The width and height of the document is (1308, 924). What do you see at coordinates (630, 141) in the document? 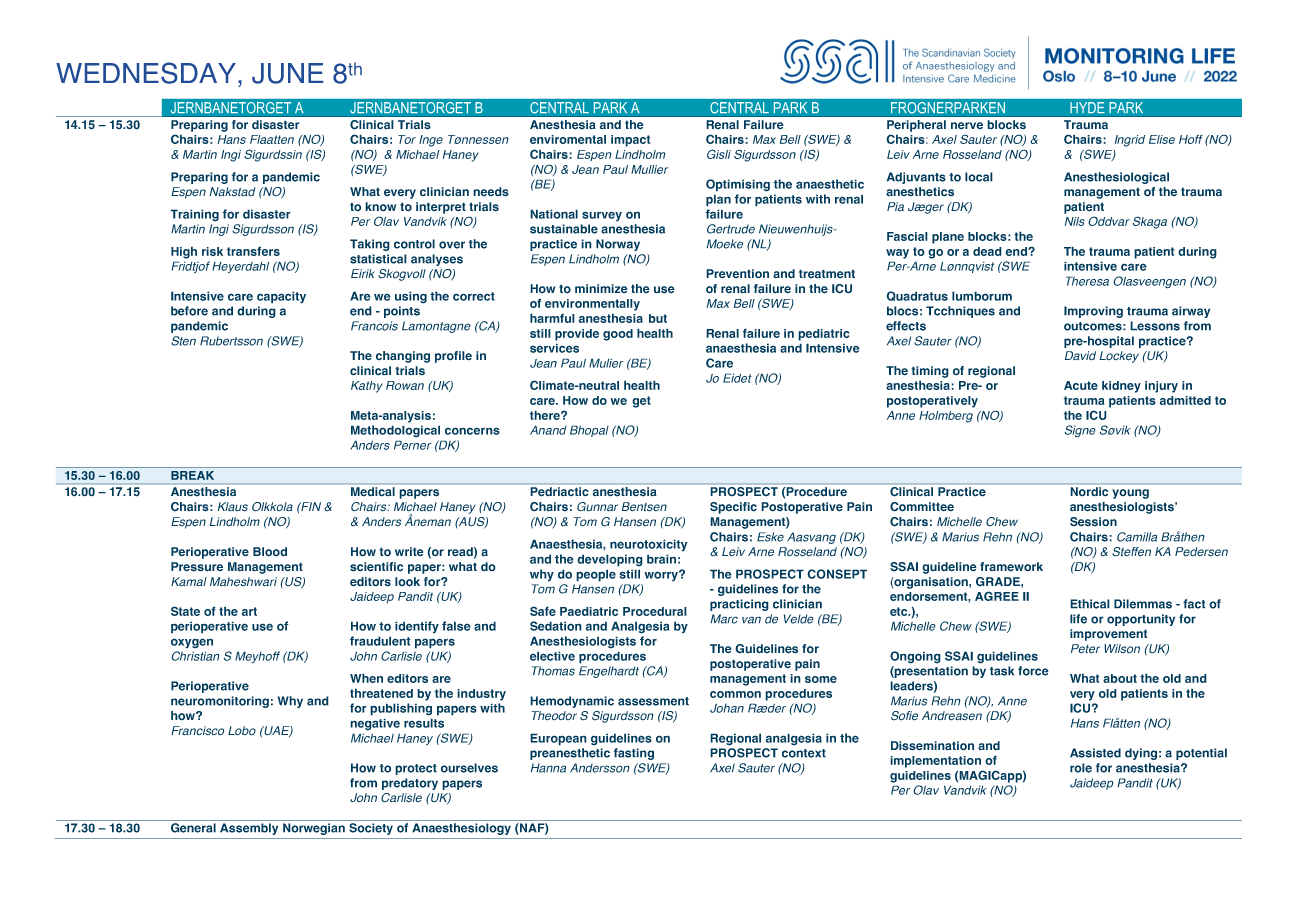
I see `impact` at bounding box center [630, 141].
